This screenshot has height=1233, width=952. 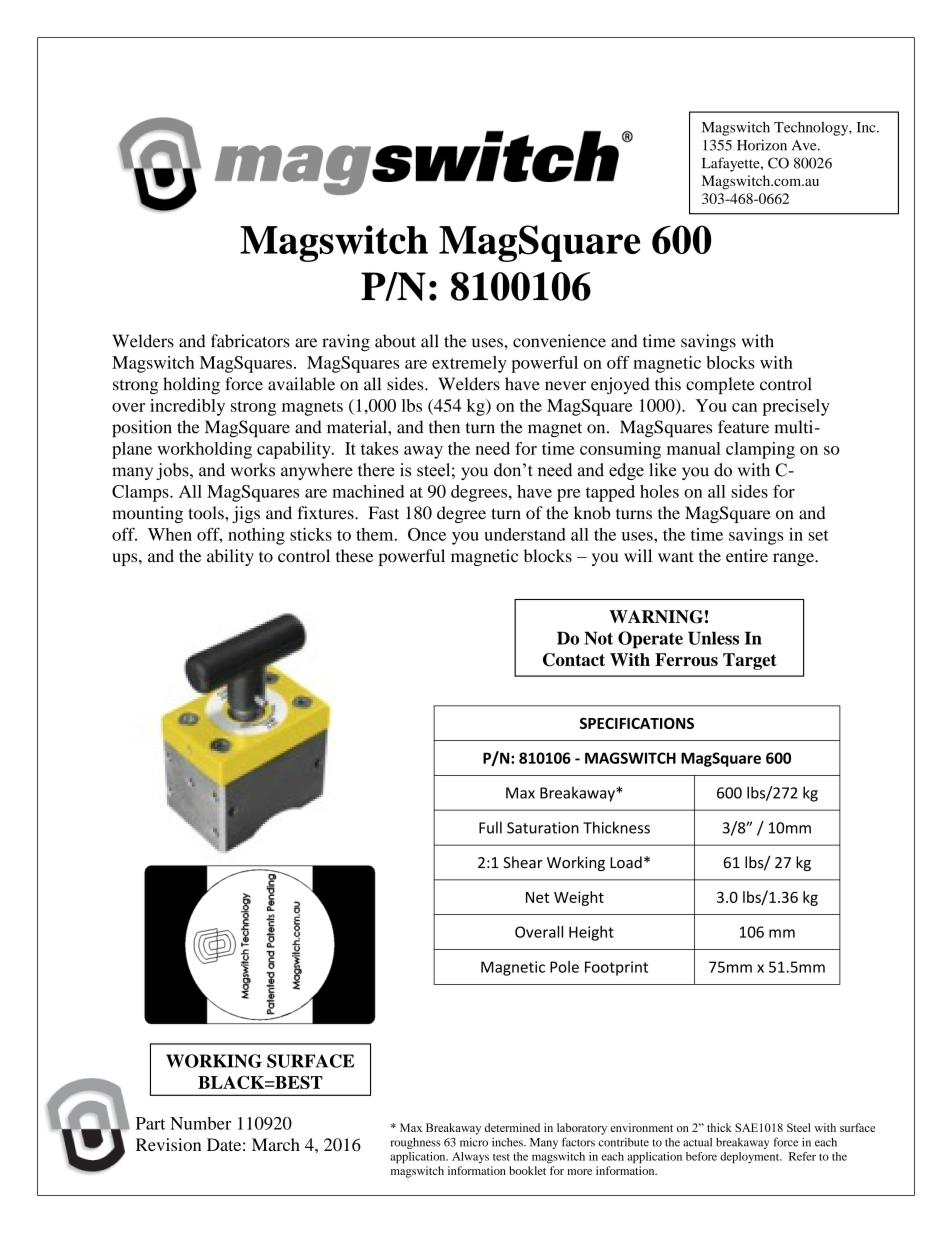 I want to click on Full, so click(x=490, y=827).
